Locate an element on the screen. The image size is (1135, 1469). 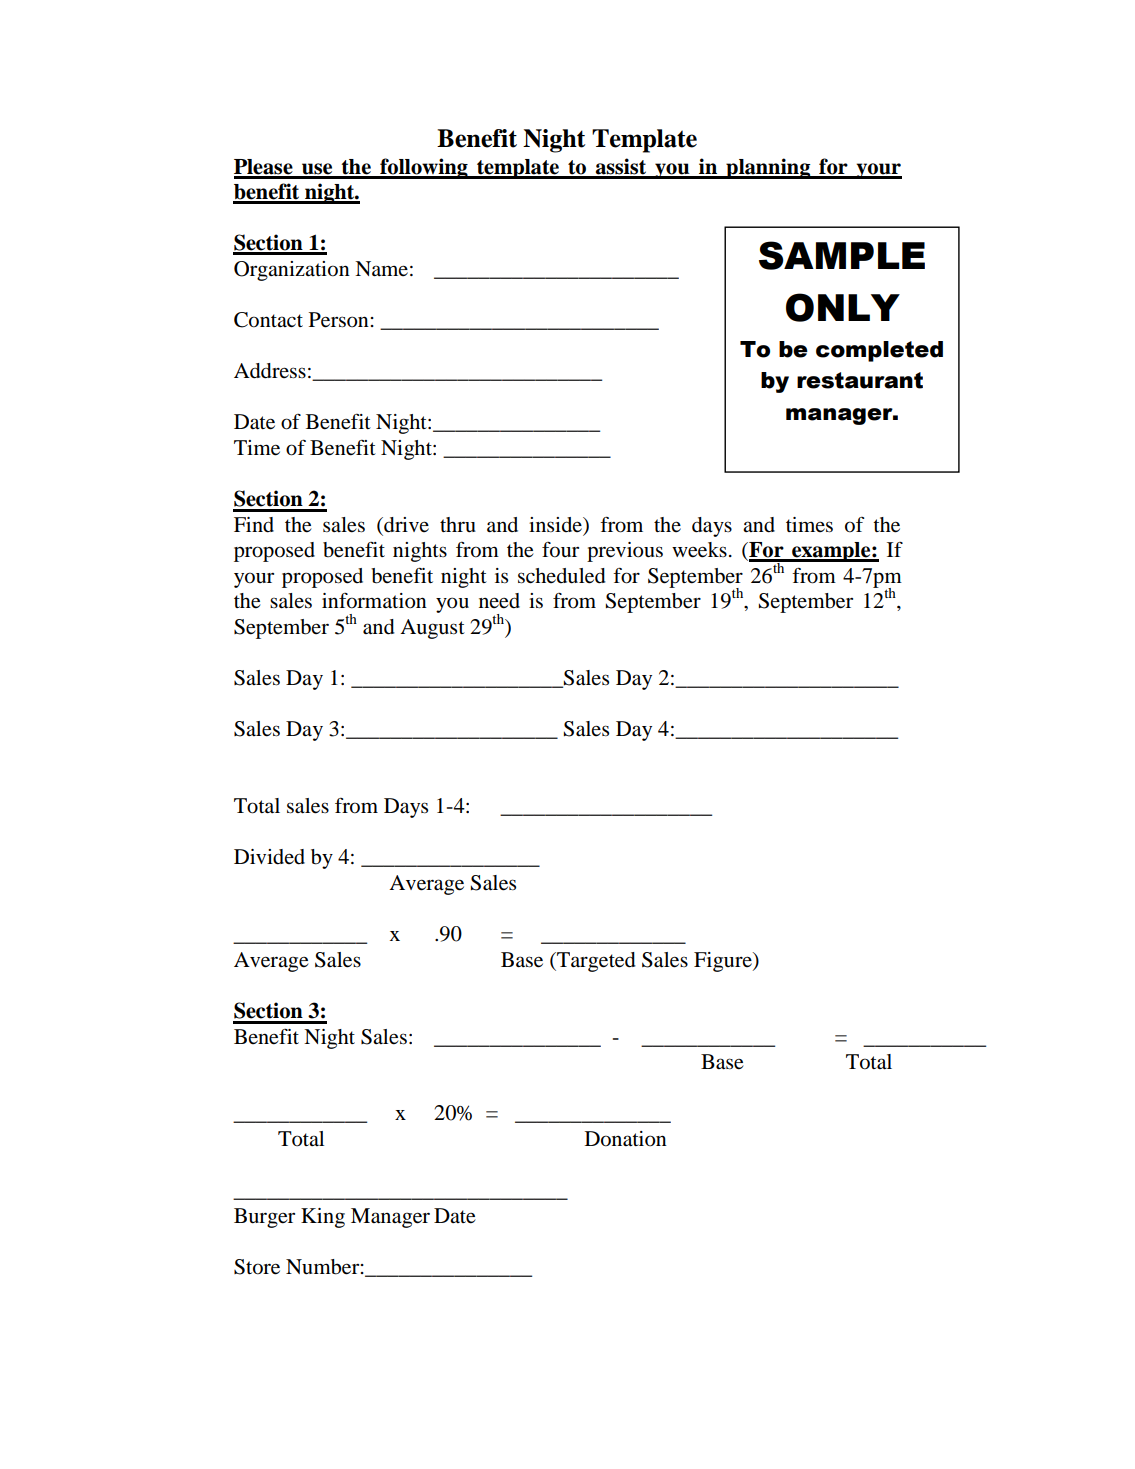
Organization is located at coordinates (292, 271).
